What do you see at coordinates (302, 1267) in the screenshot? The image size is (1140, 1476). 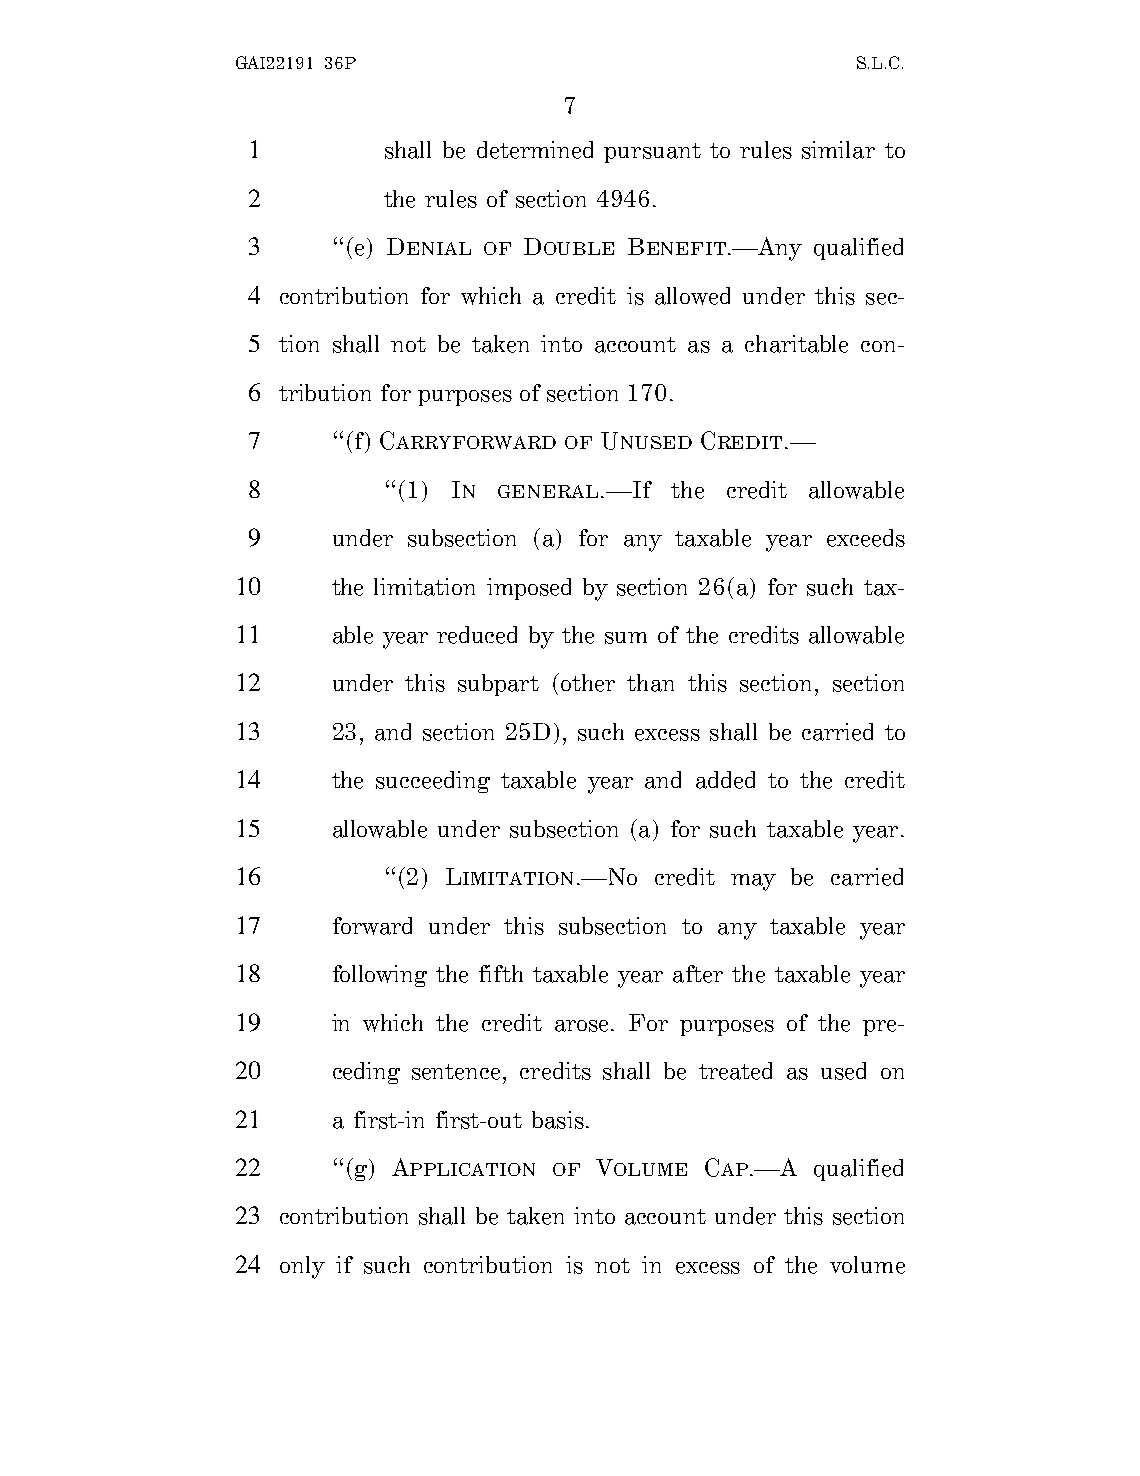 I see `only` at bounding box center [302, 1267].
